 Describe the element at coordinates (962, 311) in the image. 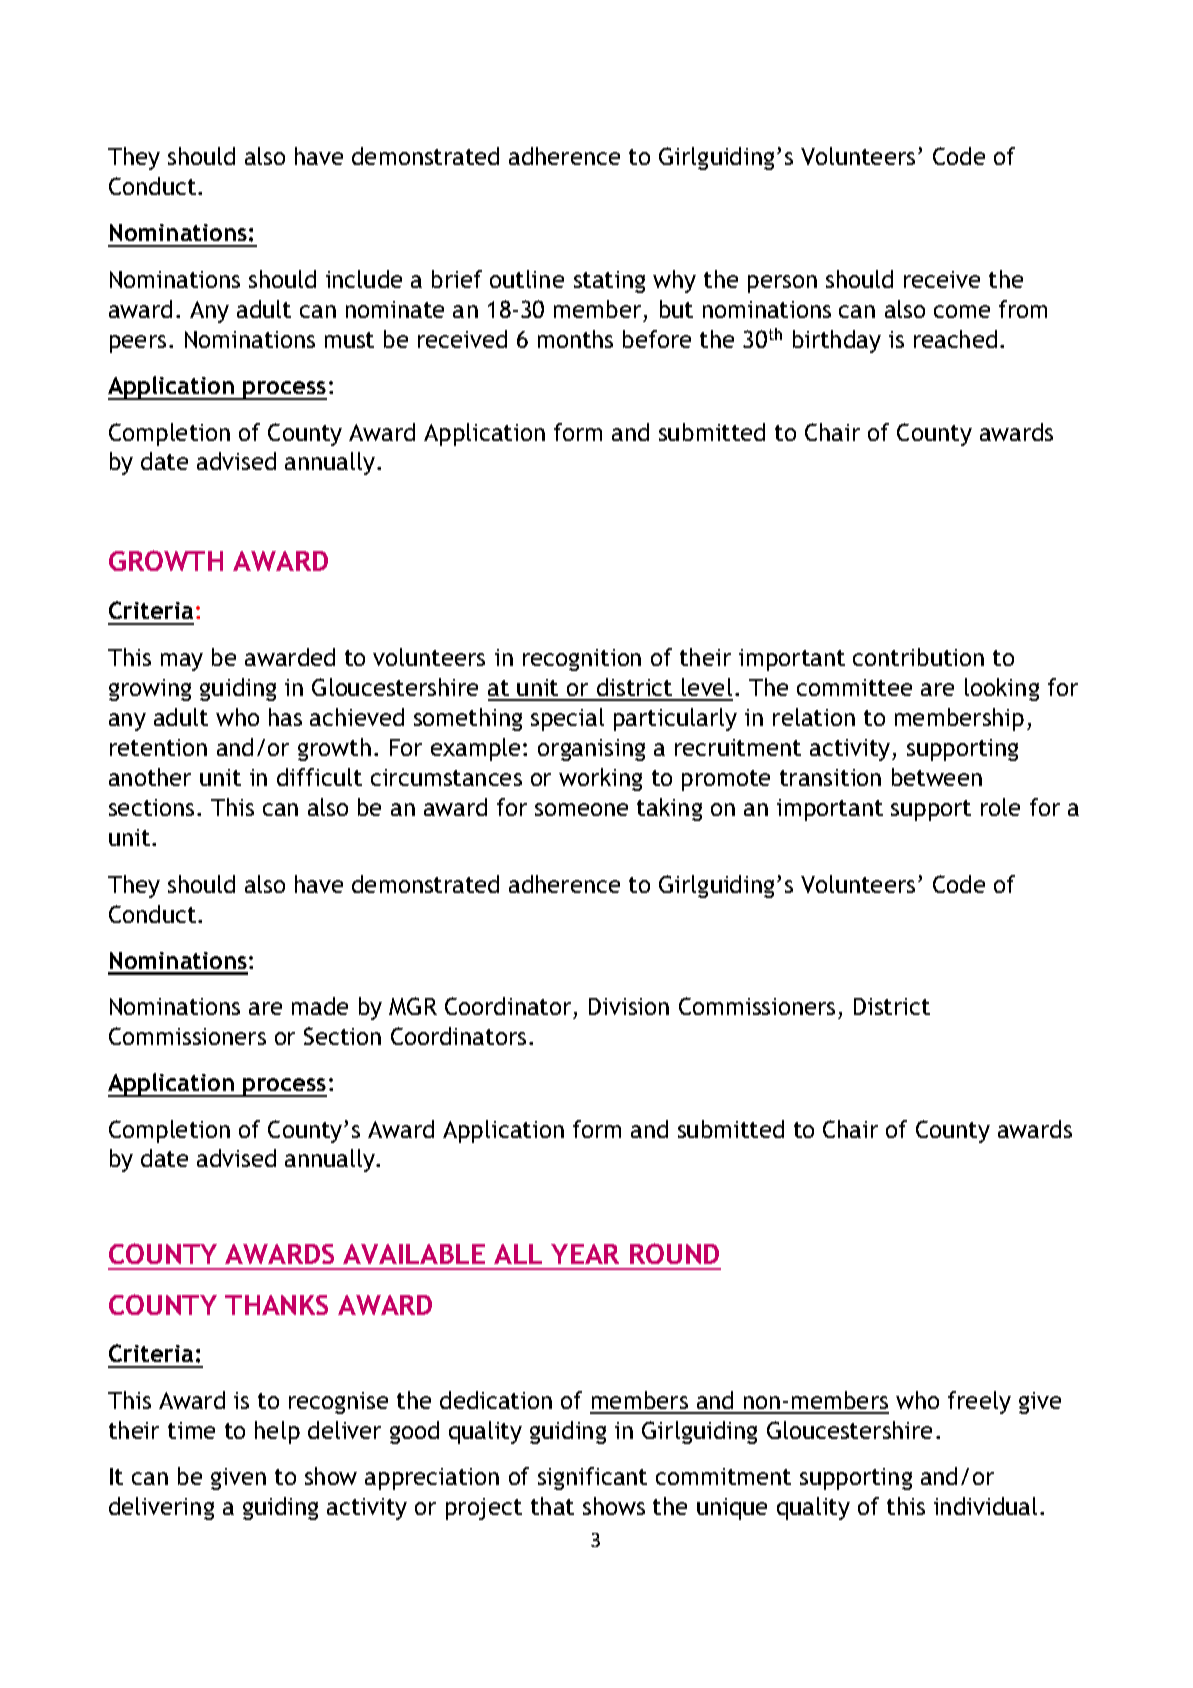

I see `come` at that location.
